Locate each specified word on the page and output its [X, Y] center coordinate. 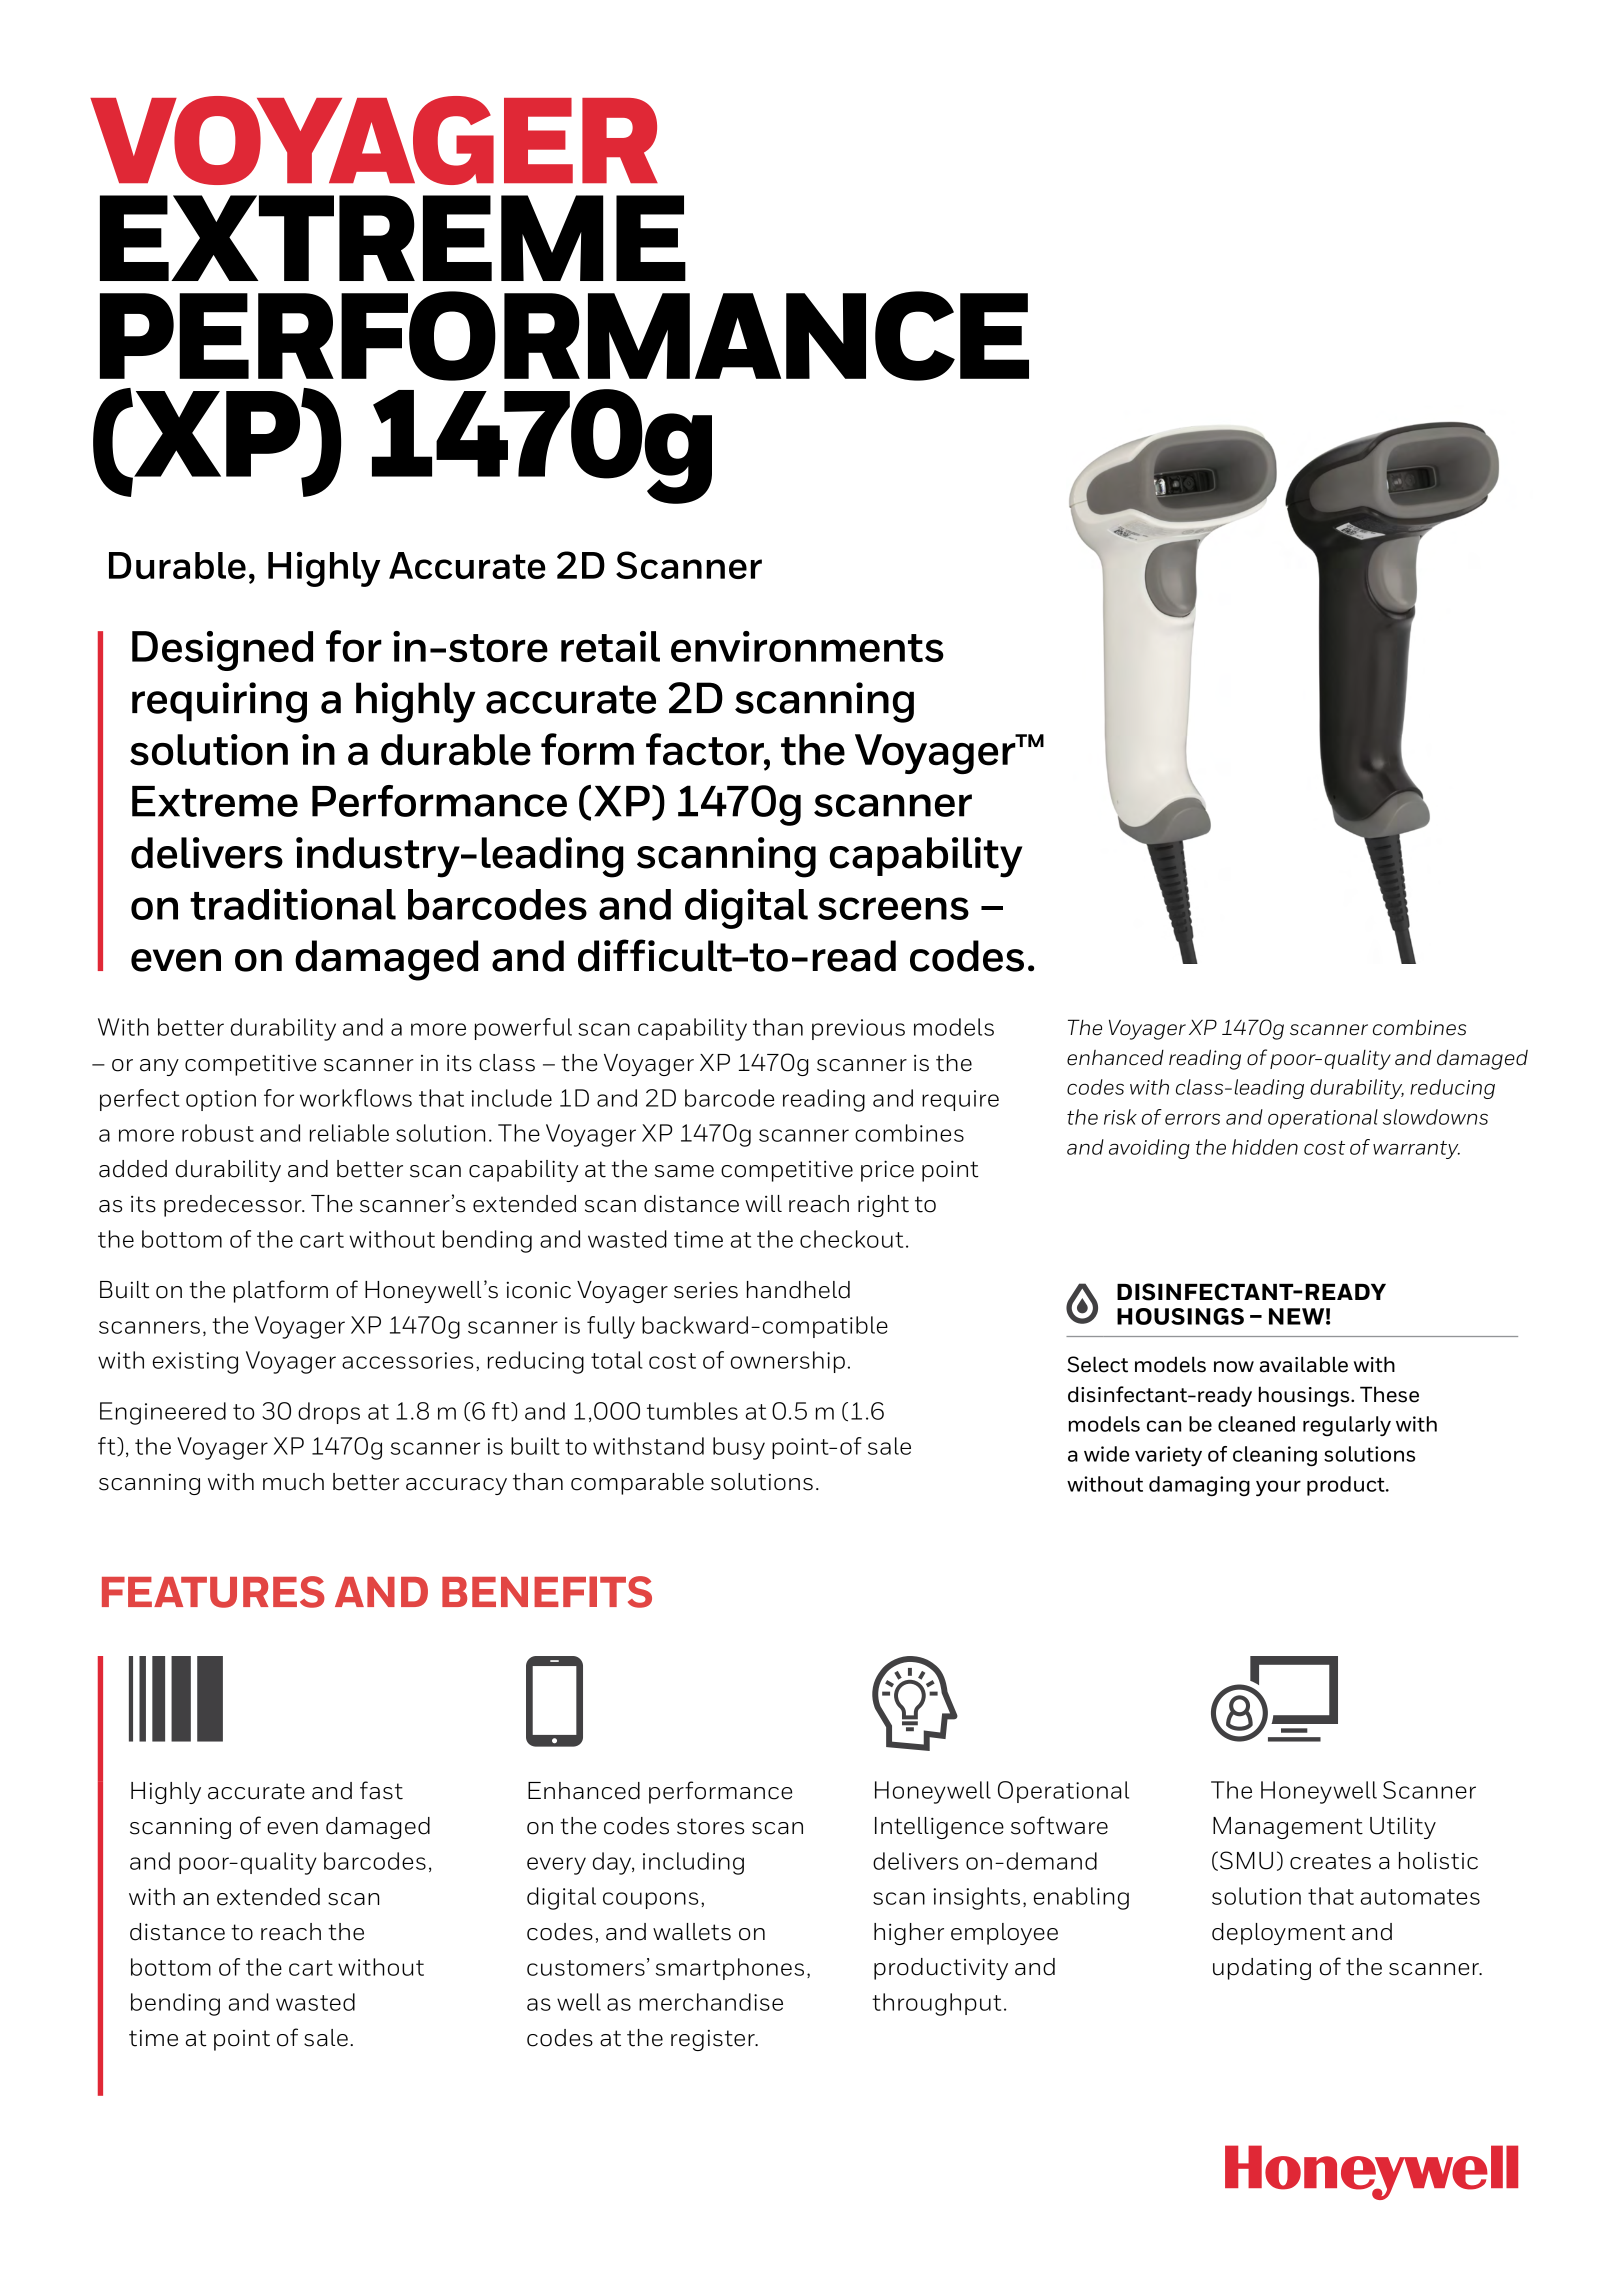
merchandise [711, 2002]
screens [893, 908]
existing [195, 1363]
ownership [788, 1362]
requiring [219, 702]
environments [807, 646]
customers [586, 1968]
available [1304, 1364]
